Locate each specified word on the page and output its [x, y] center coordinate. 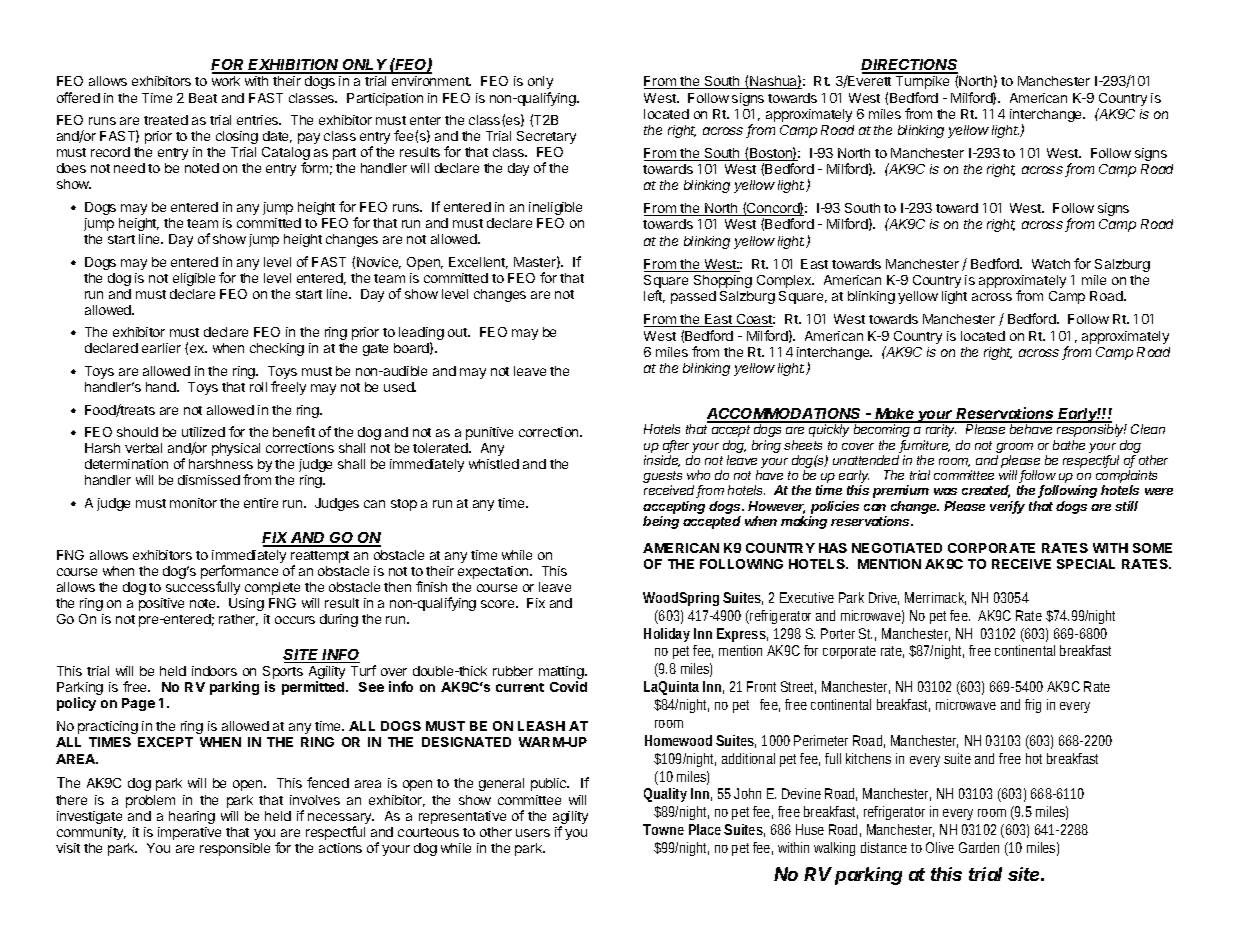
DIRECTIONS [909, 66]
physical [236, 449]
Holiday [667, 635]
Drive [884, 598]
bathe [1069, 445]
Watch [1051, 264]
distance [886, 847]
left [654, 296]
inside [662, 461]
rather [238, 620]
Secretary [546, 137]
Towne [663, 829]
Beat [203, 98]
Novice [379, 263]
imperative [189, 833]
